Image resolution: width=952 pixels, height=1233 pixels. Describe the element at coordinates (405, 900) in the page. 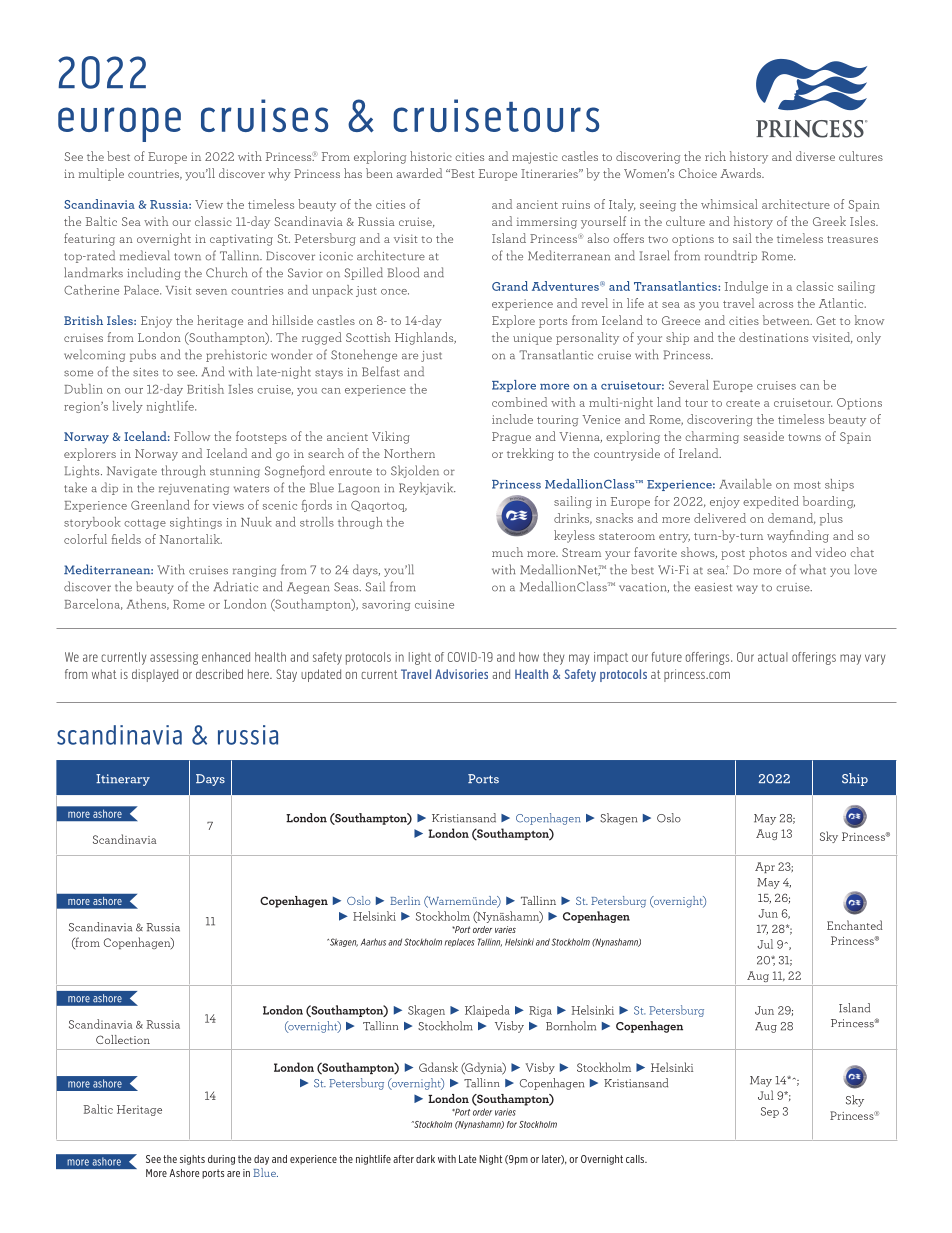

I see `Berlin` at that location.
